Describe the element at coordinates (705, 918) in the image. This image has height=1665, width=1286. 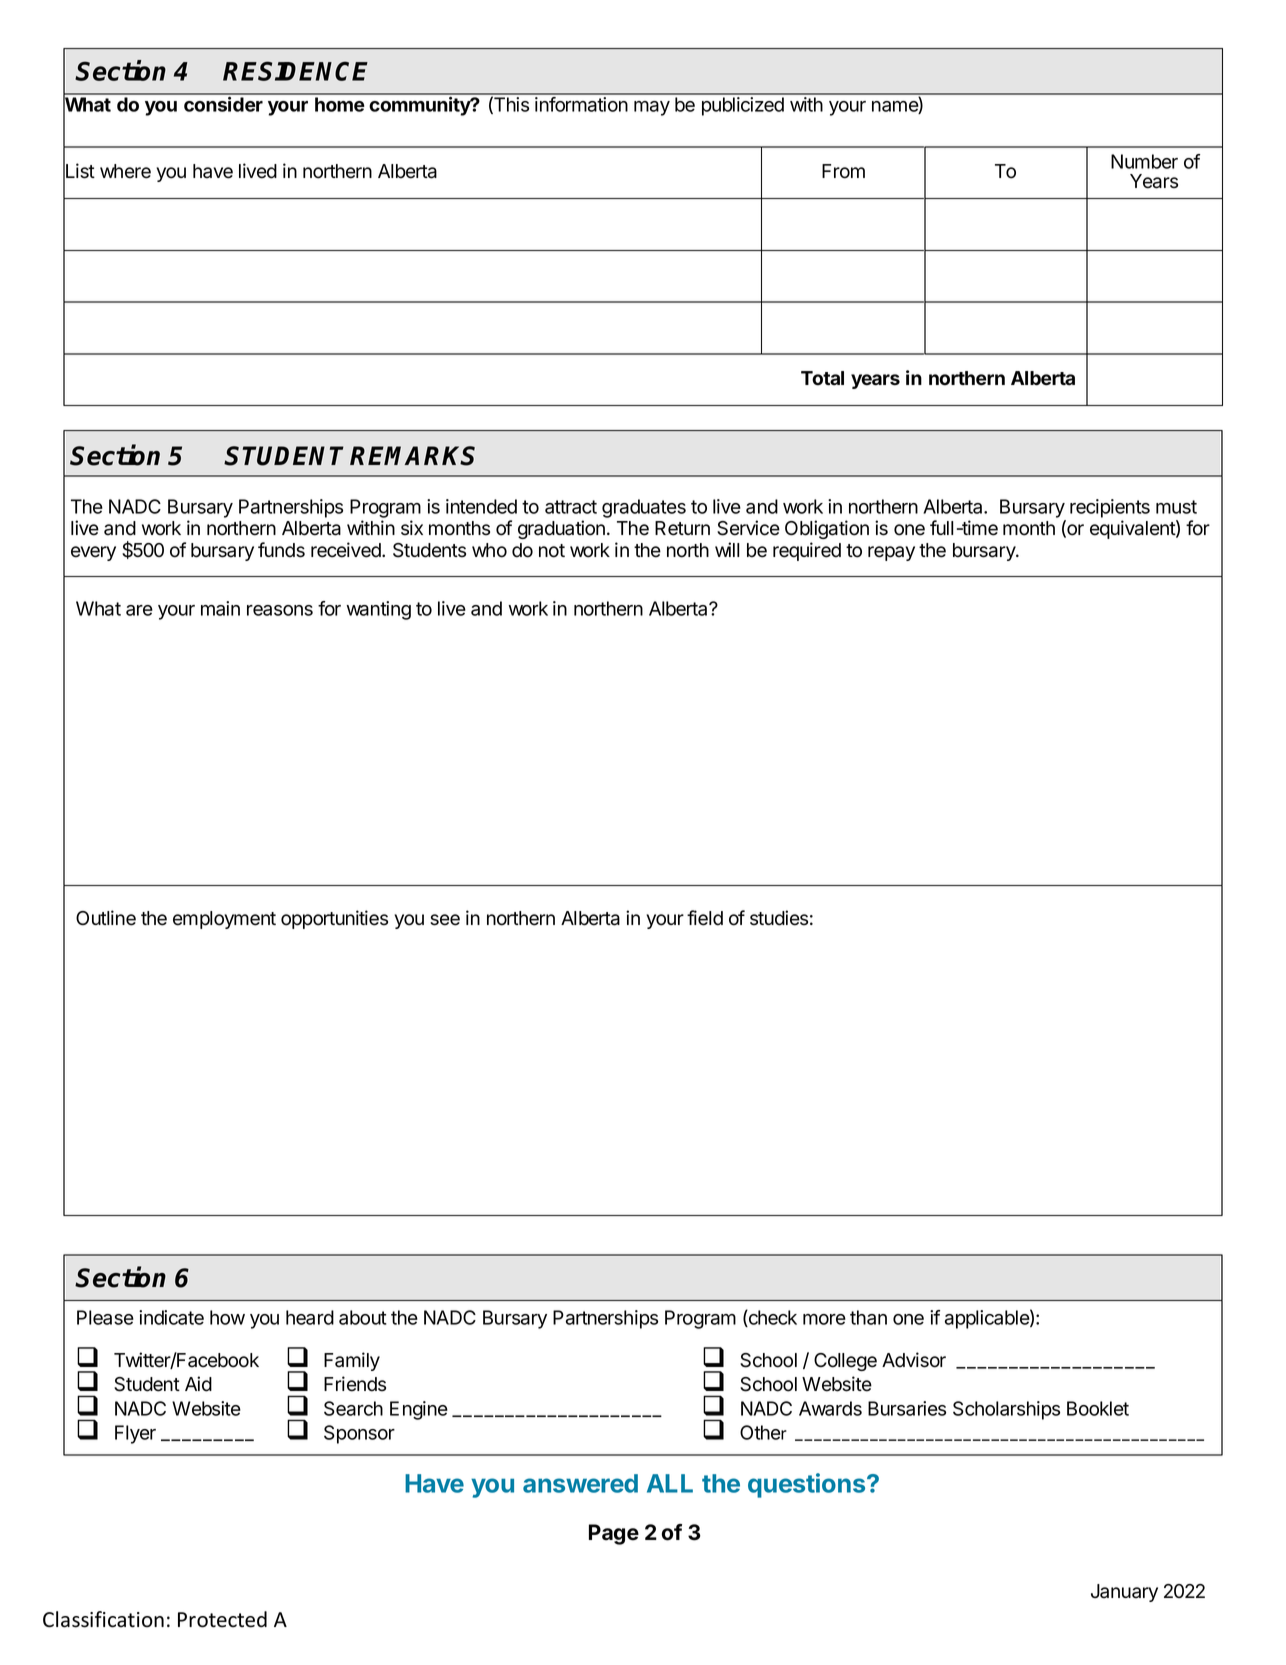
I see `field` at that location.
